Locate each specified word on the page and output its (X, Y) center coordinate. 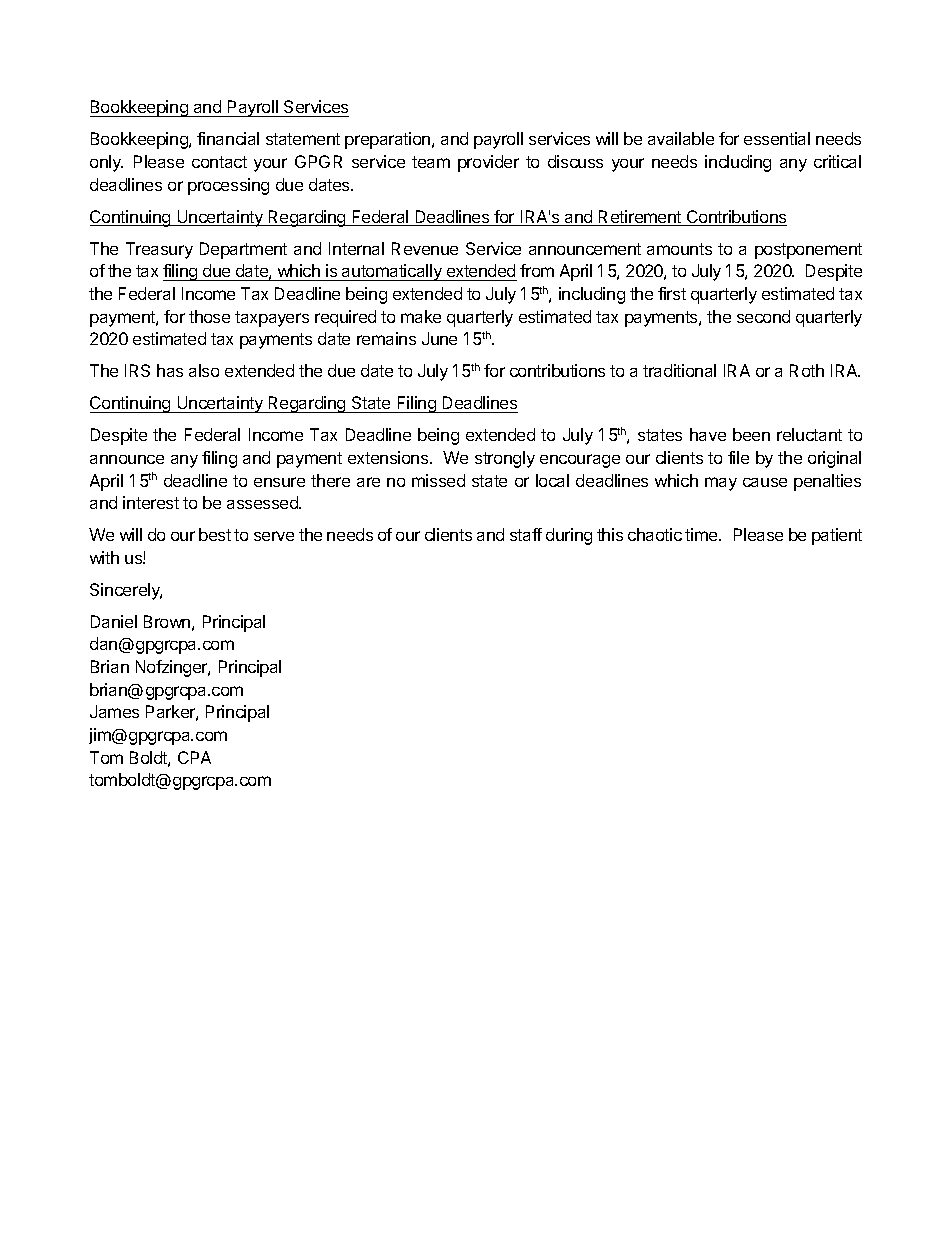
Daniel (114, 621)
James (114, 711)
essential (777, 138)
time (702, 534)
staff (526, 534)
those (209, 316)
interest (151, 502)
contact (219, 162)
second (763, 316)
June (439, 338)
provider (488, 163)
